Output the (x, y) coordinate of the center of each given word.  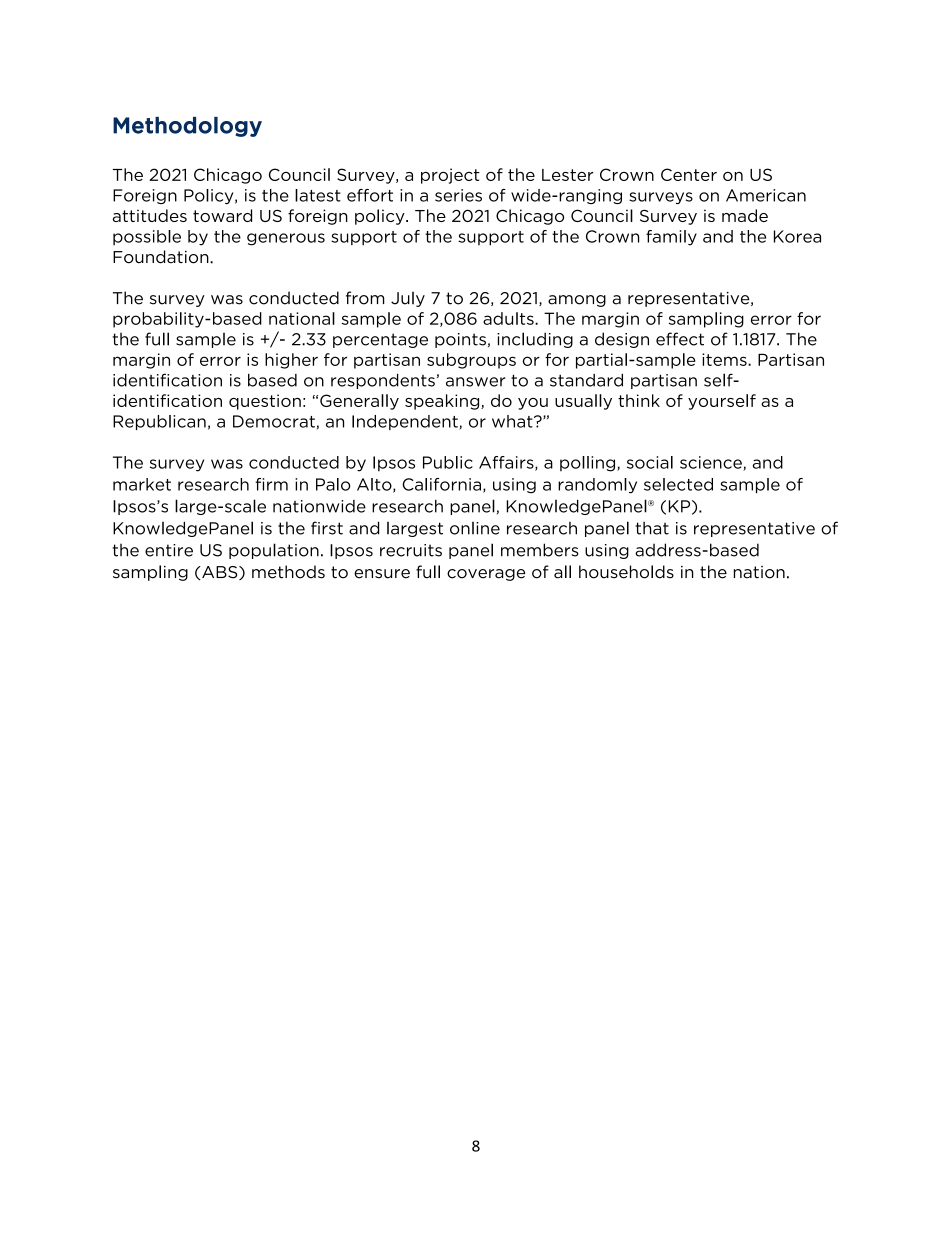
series (458, 195)
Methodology (187, 127)
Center (689, 174)
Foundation (162, 257)
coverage (486, 575)
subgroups (471, 361)
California (441, 484)
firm (271, 484)
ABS (220, 573)
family (671, 238)
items (725, 359)
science (712, 463)
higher (291, 361)
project (450, 176)
